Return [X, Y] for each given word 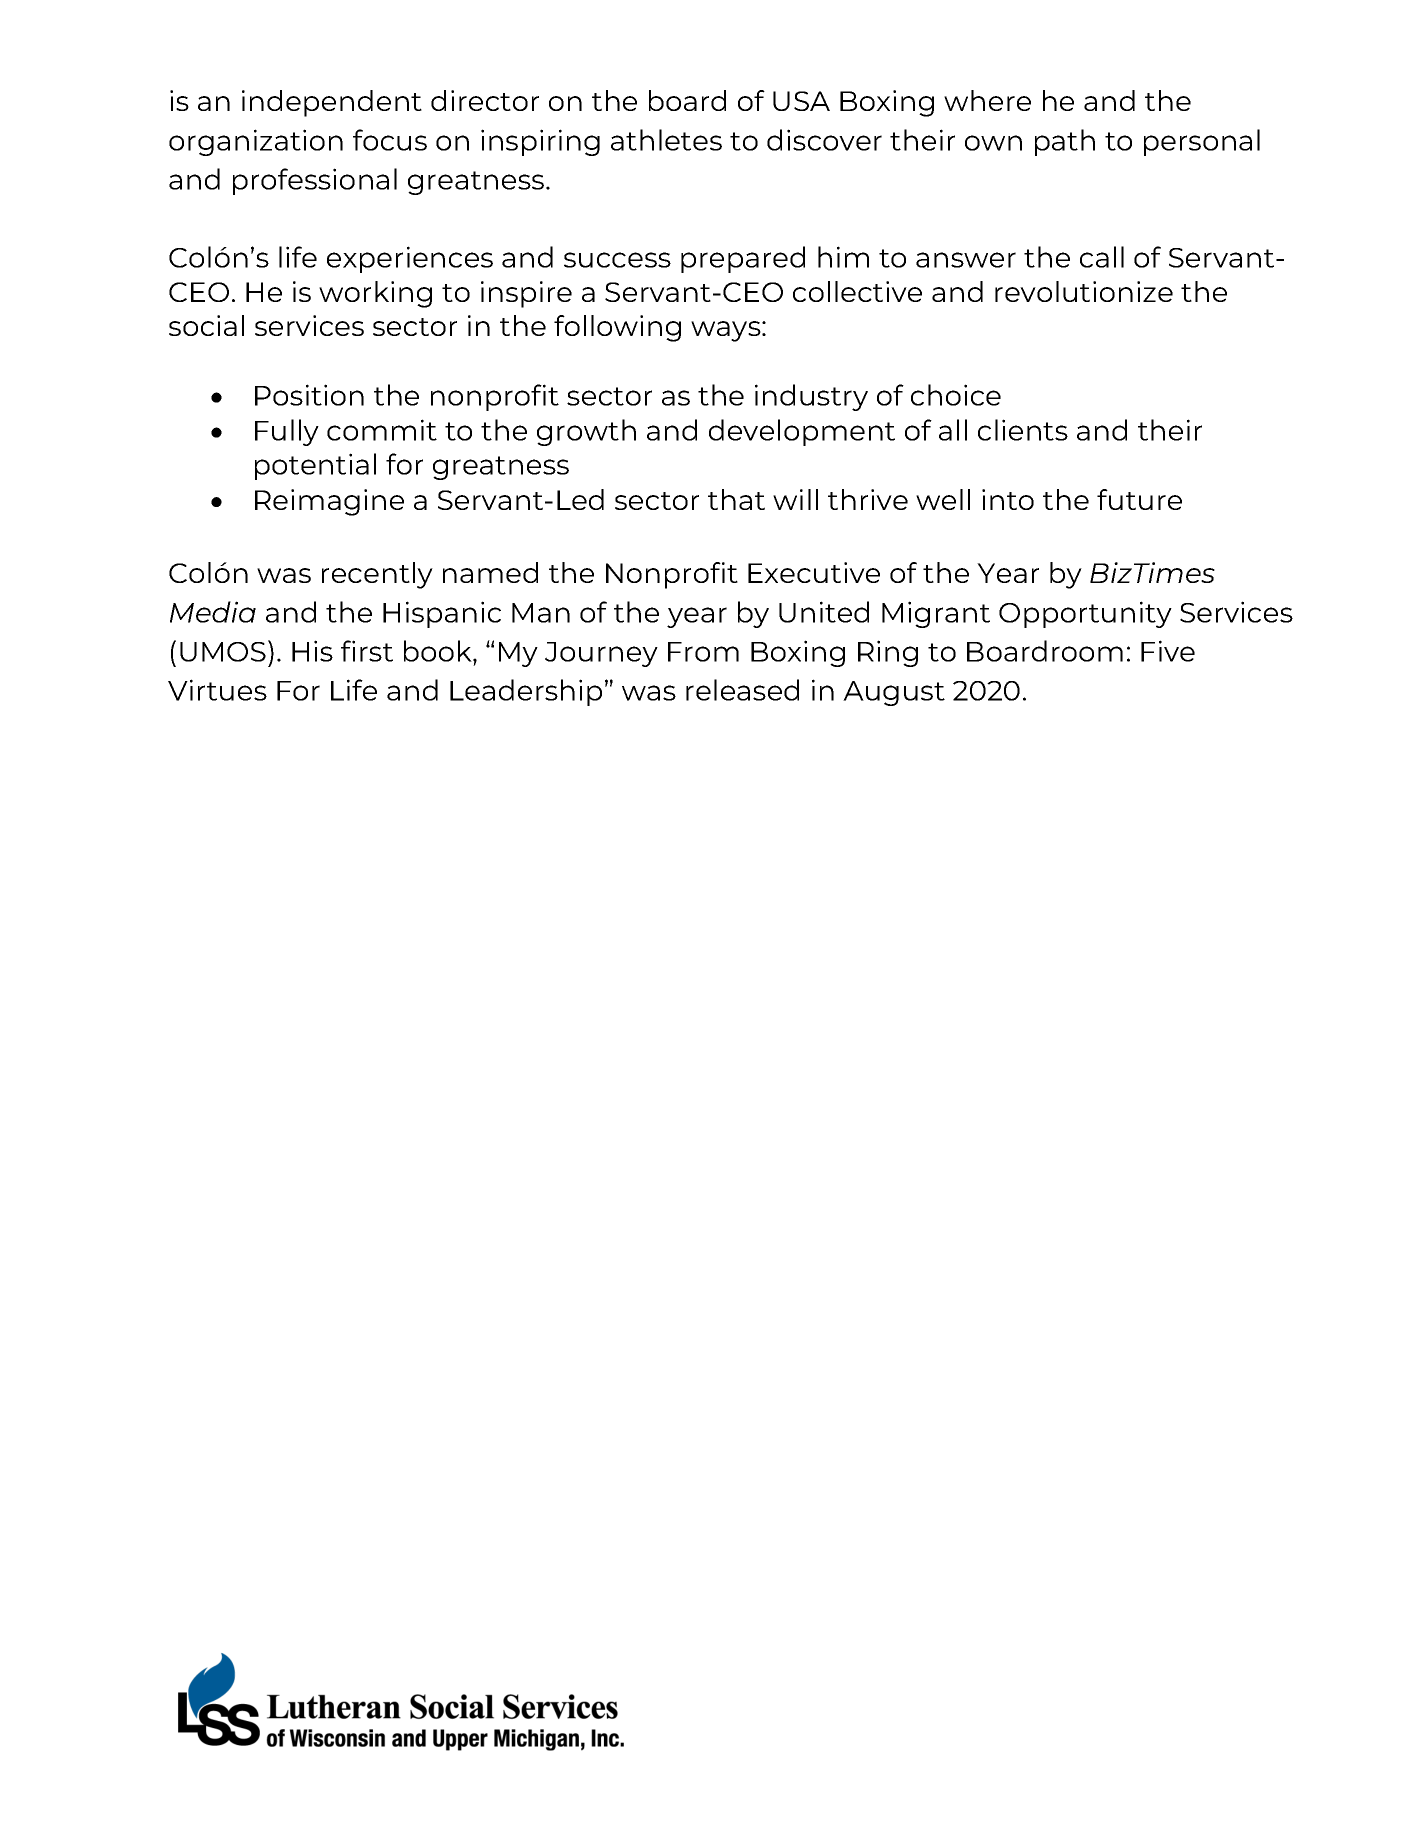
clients [1023, 430]
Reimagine [329, 502]
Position [309, 395]
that [736, 499]
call [1102, 257]
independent [332, 103]
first [367, 651]
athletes [666, 140]
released [742, 690]
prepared [743, 259]
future [1139, 499]
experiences [410, 259]
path [1065, 142]
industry [811, 397]
